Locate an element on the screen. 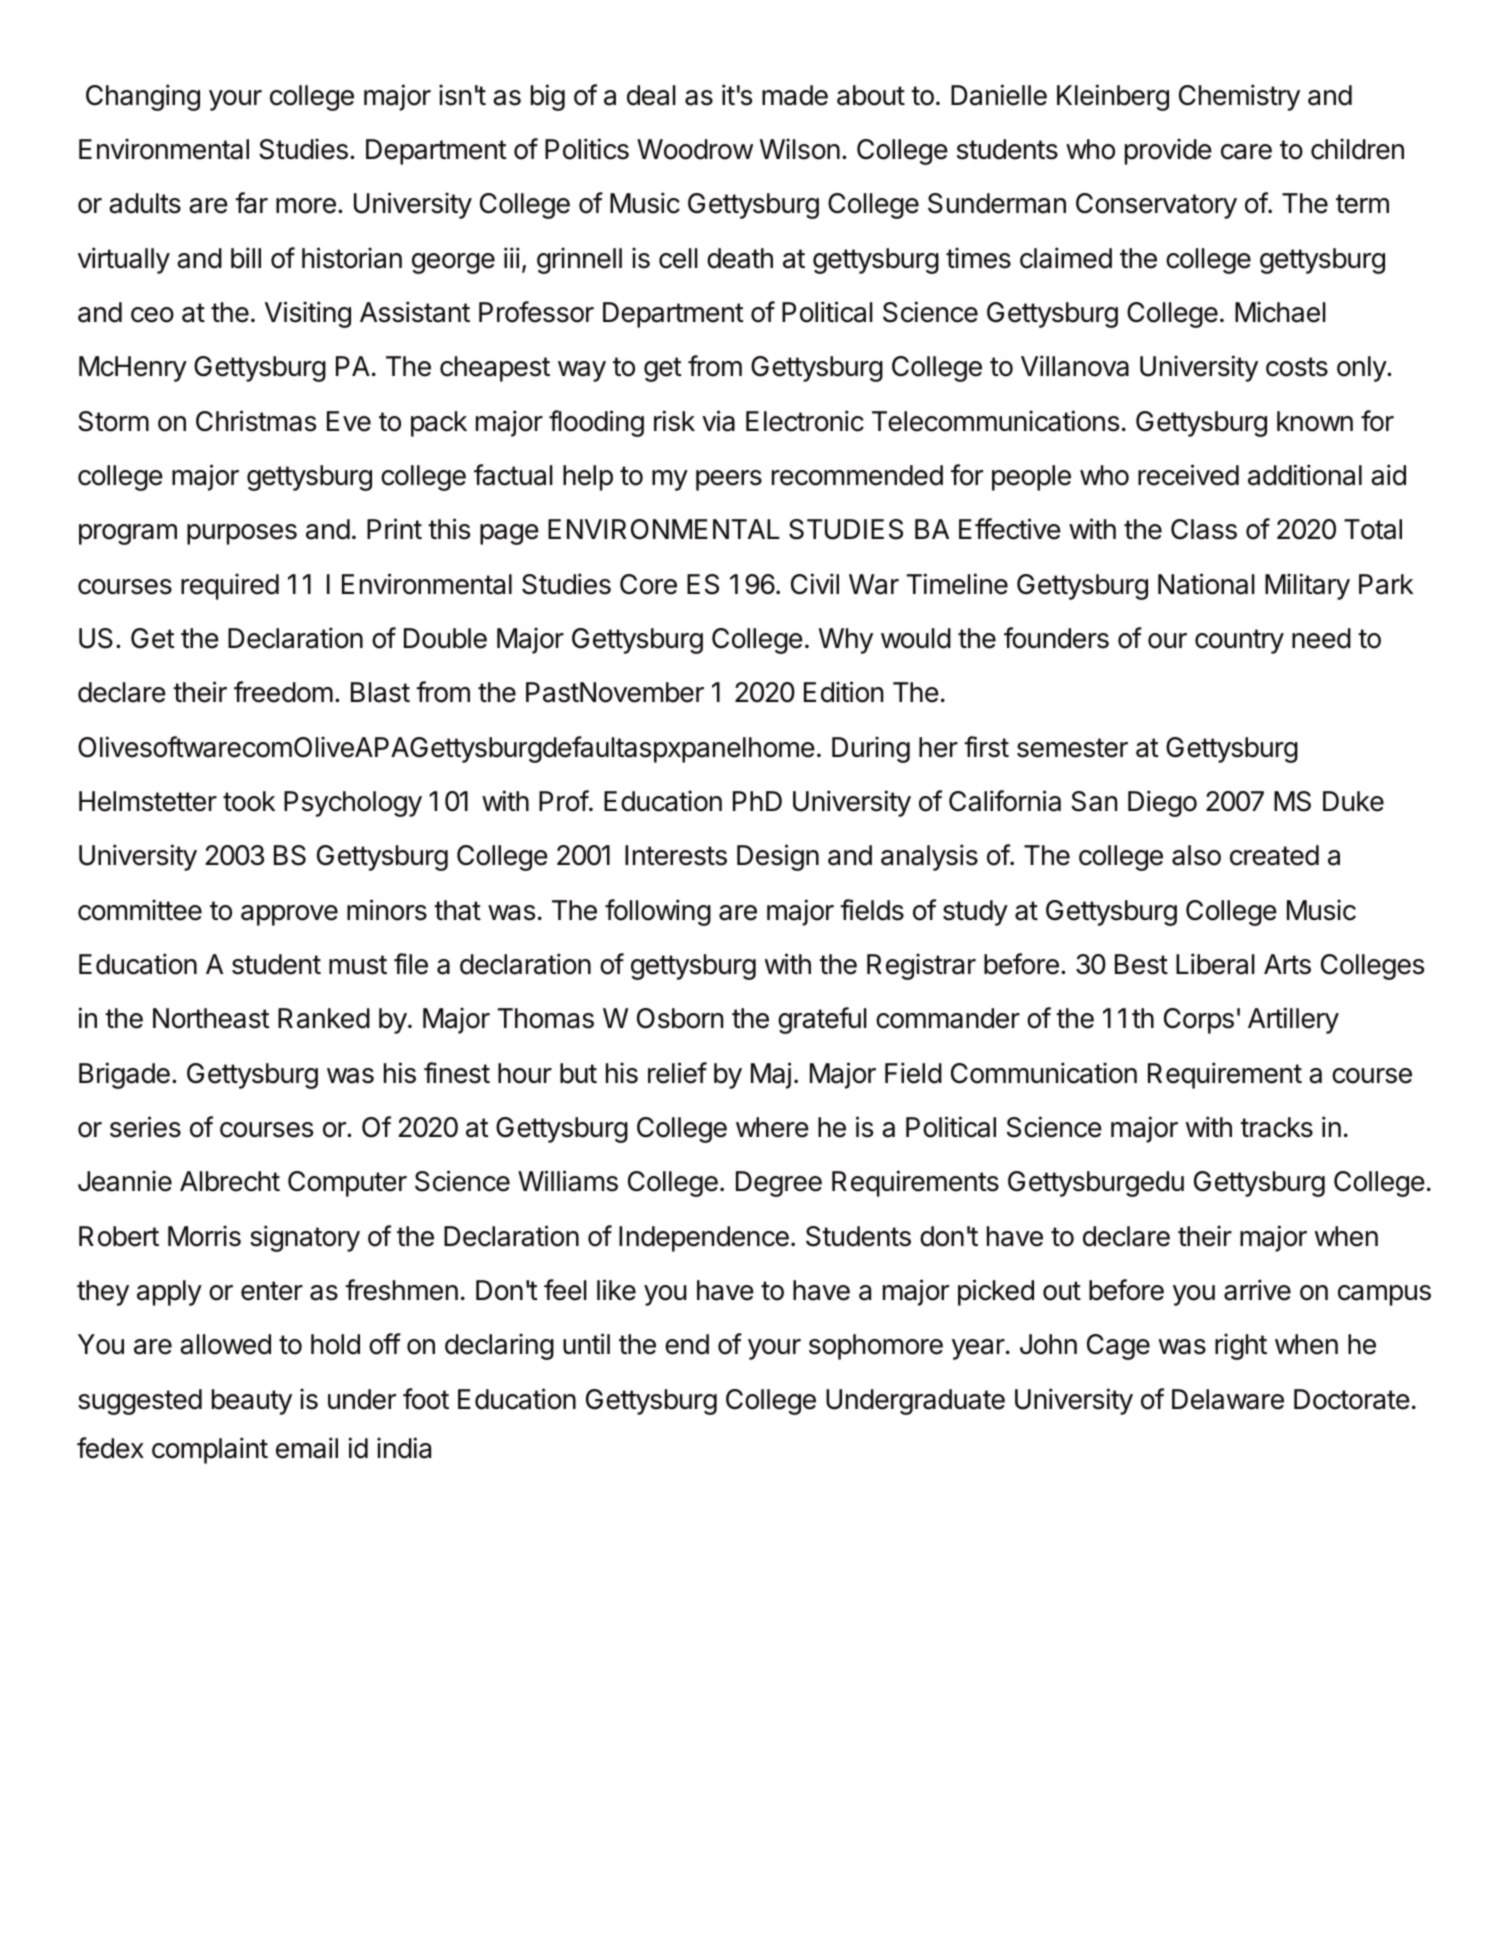  purposes is located at coordinates (242, 534).
